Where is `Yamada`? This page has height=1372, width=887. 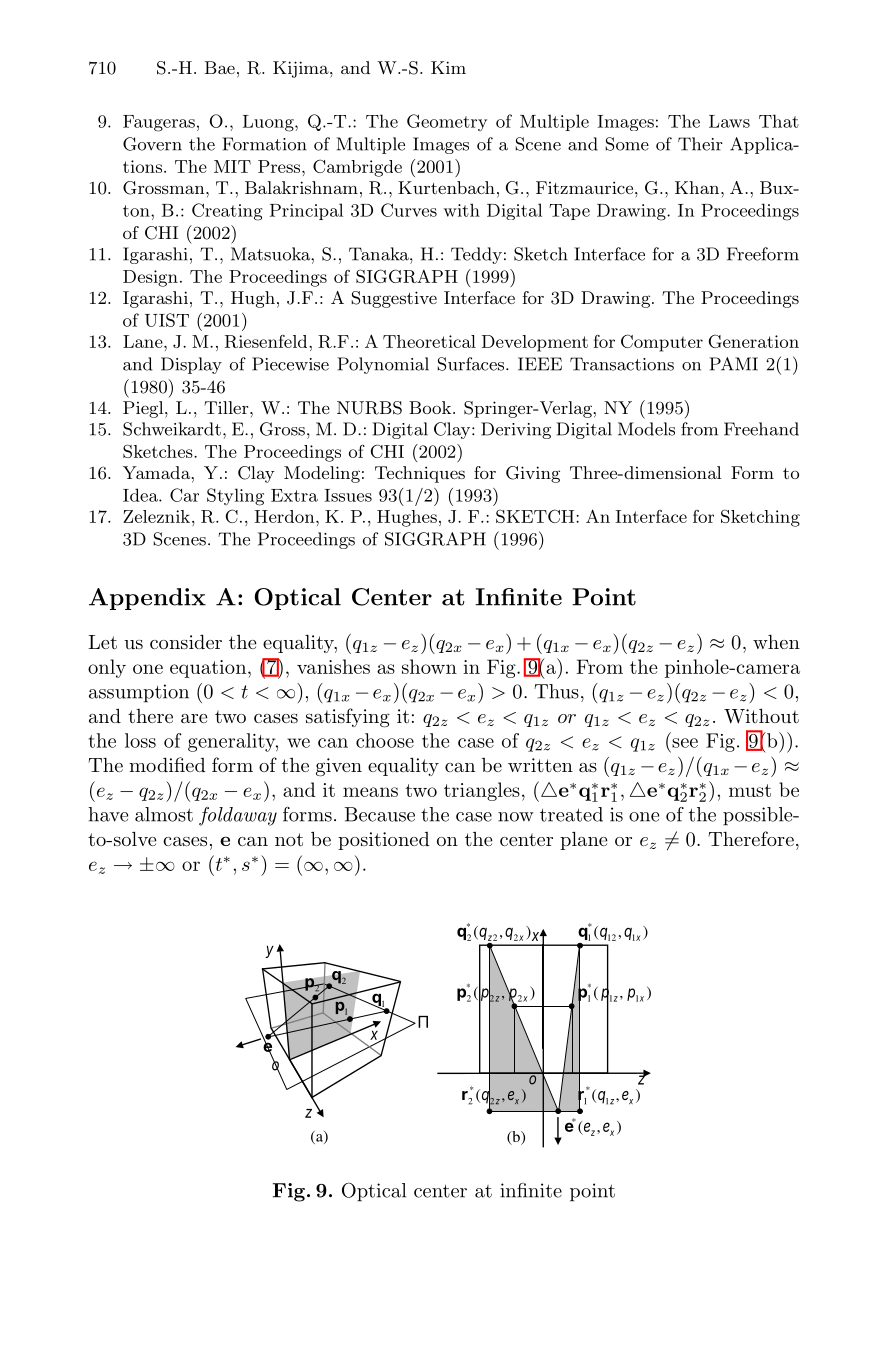 Yamada is located at coordinates (156, 472).
